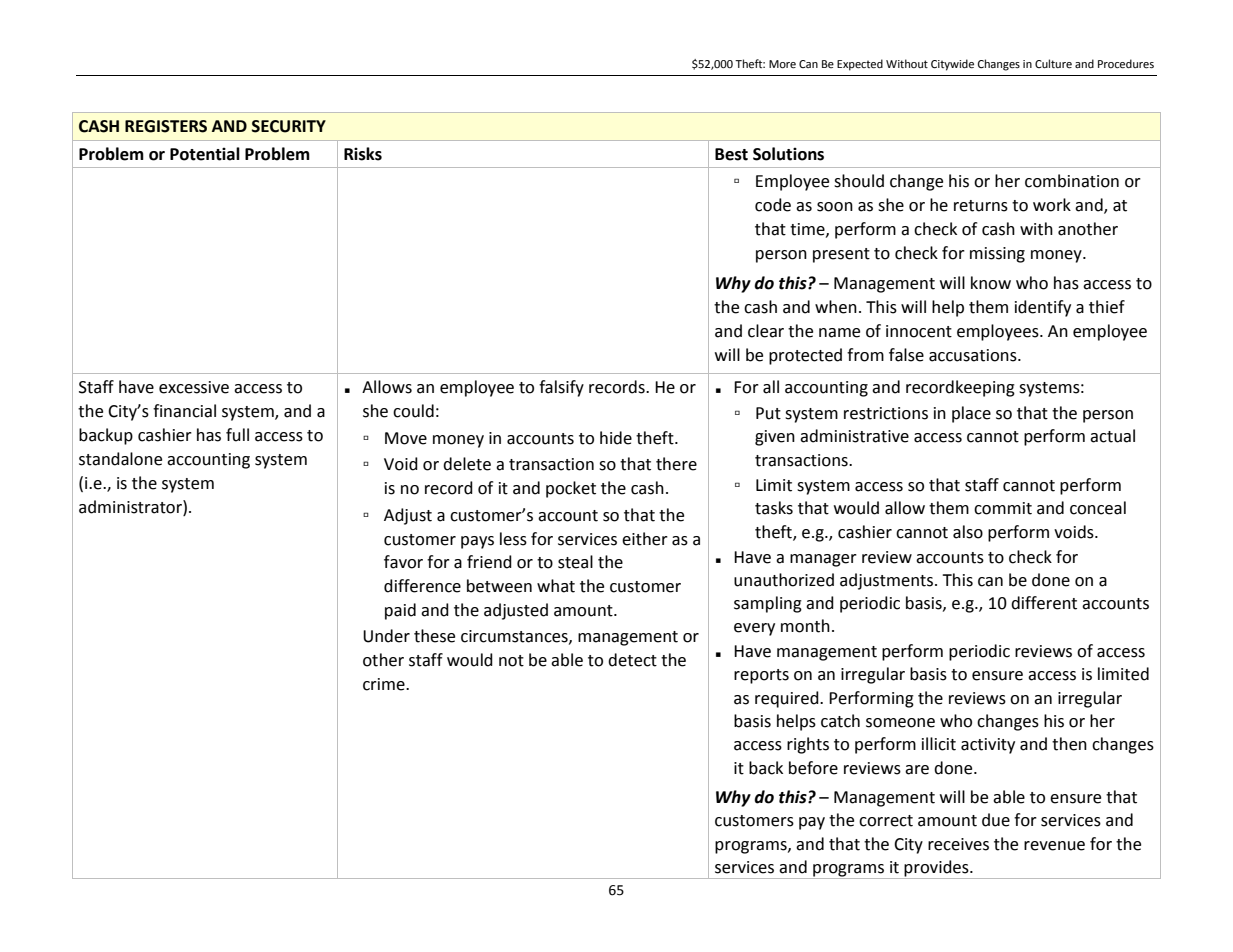  Describe the element at coordinates (289, 126) in the image. I see `SECURITY` at that location.
